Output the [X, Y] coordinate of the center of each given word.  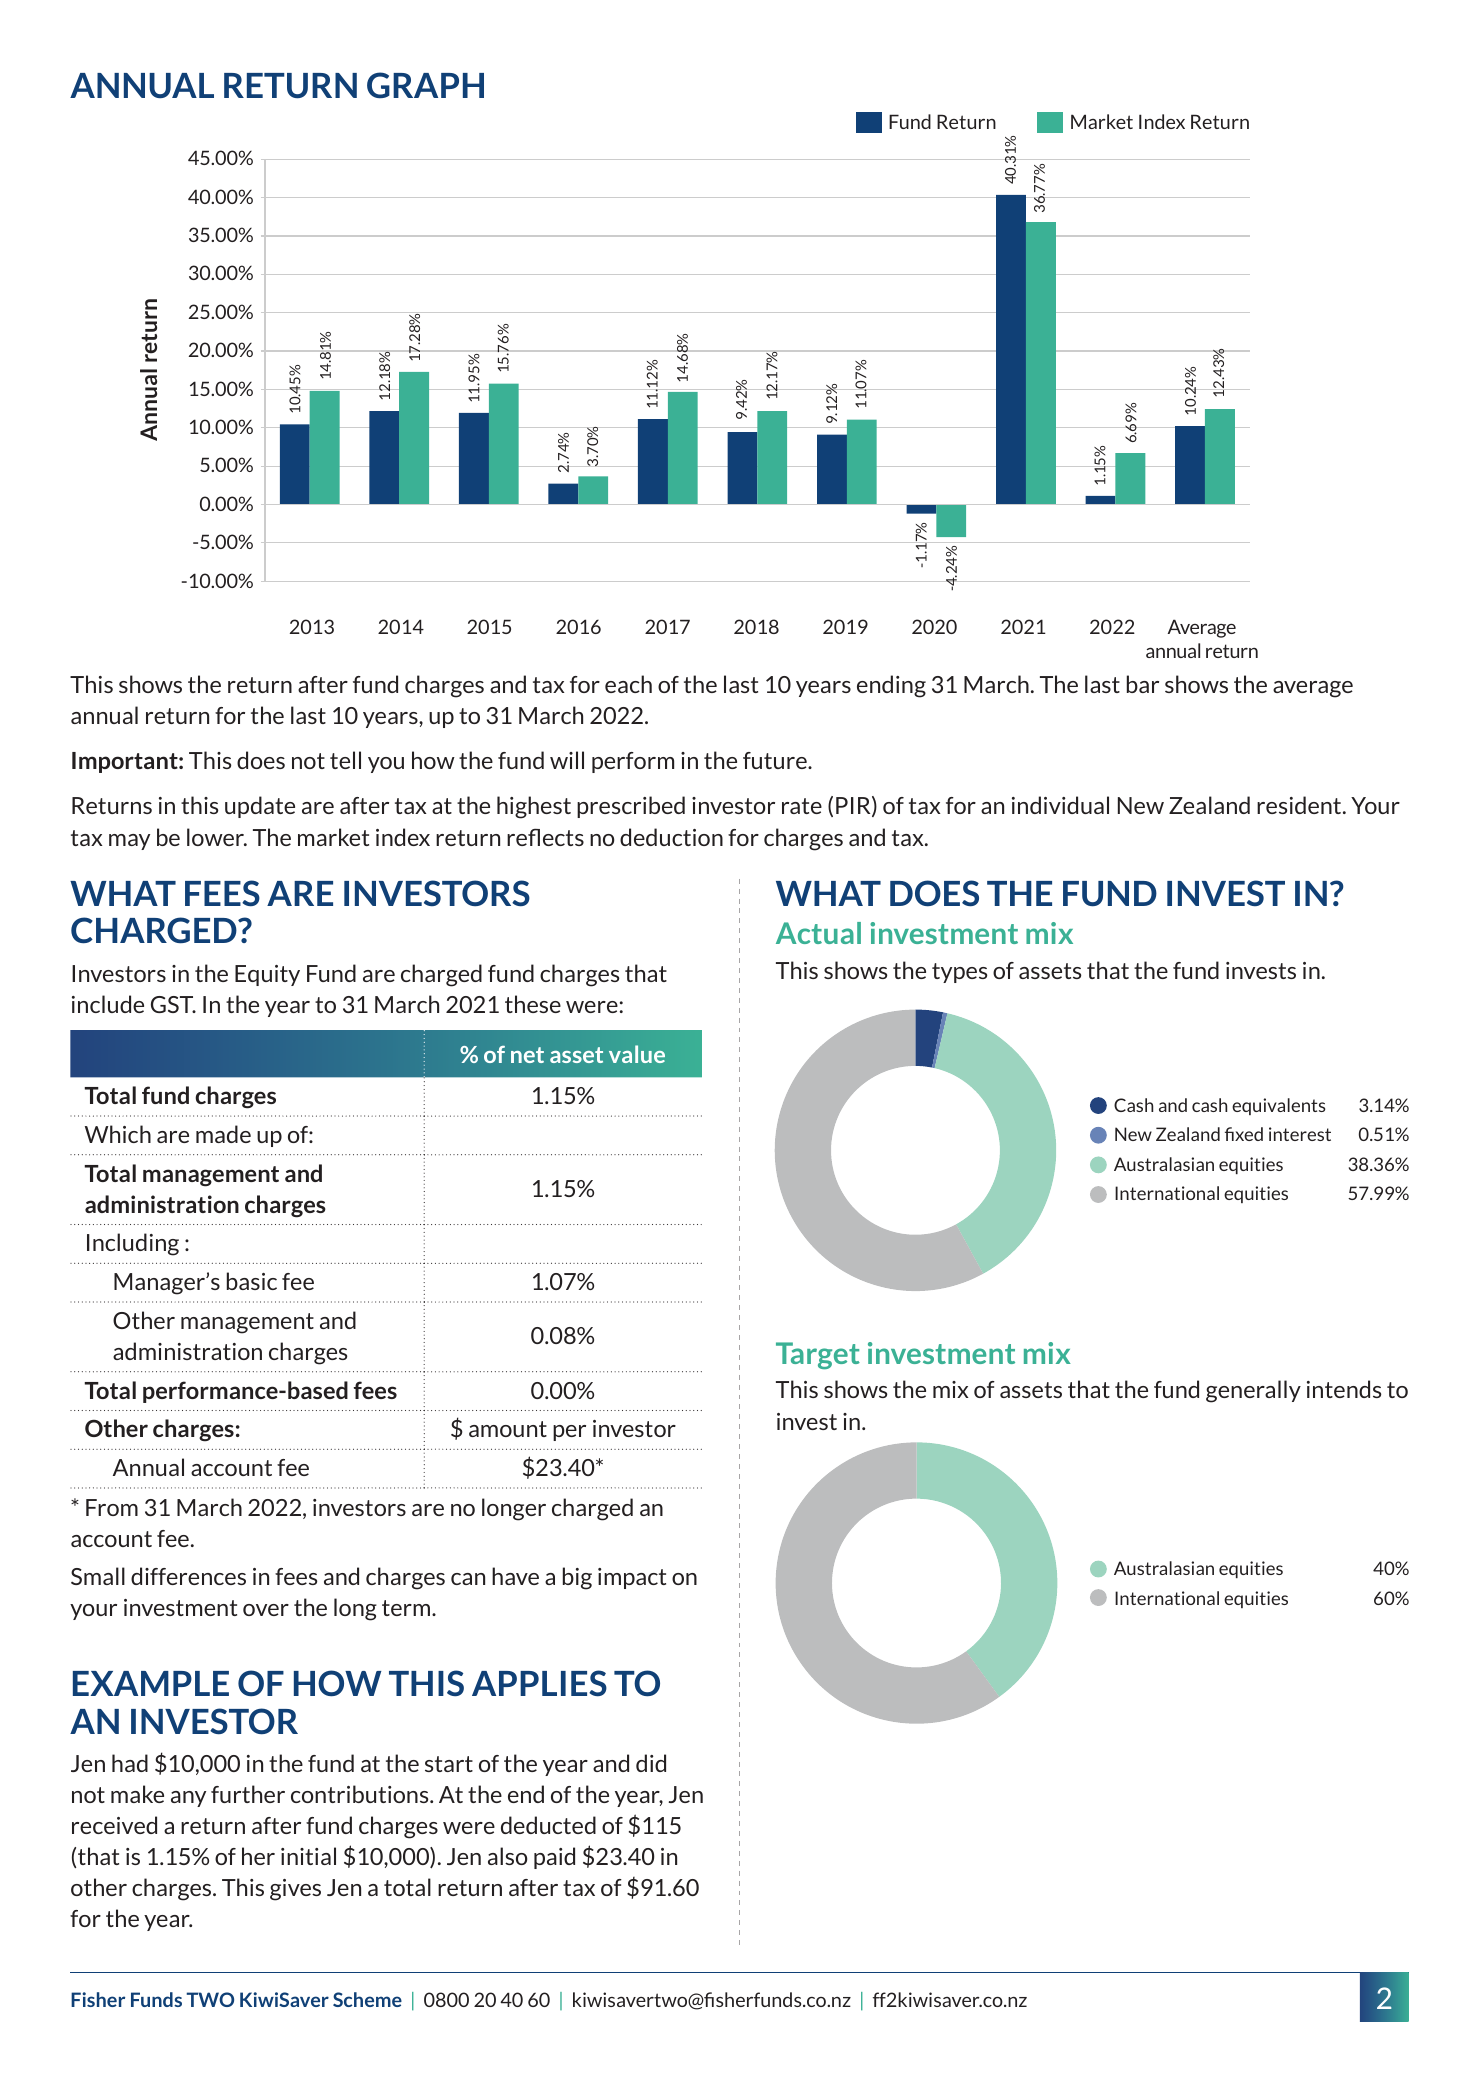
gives [295, 1890]
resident [1300, 805]
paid [554, 1858]
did [651, 1763]
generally [1253, 1391]
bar [1143, 684]
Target [818, 1355]
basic [252, 1281]
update [260, 807]
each [628, 684]
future [776, 760]
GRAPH [425, 85]
